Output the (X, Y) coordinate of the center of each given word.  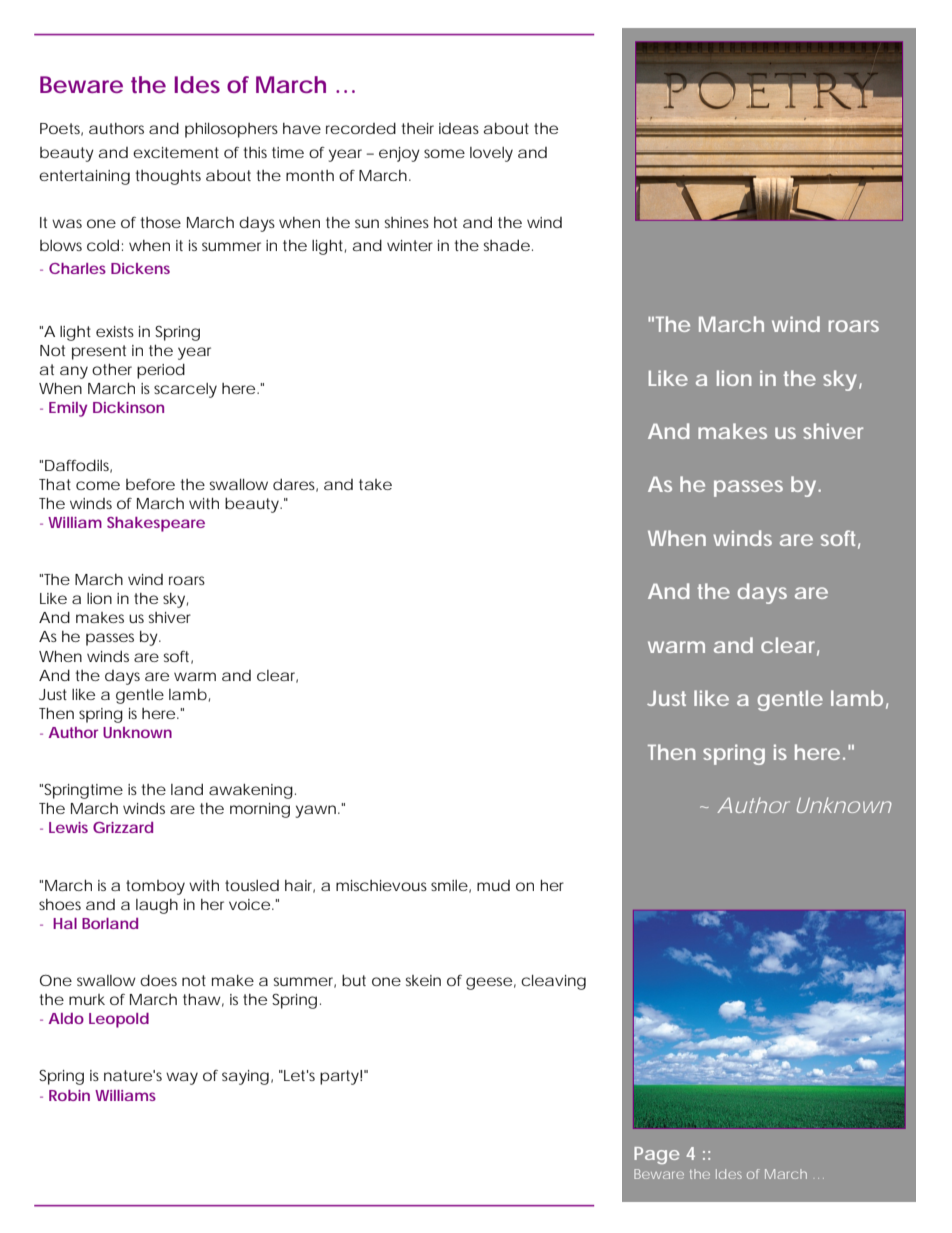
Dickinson (128, 407)
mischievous (381, 885)
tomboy (155, 887)
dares (295, 485)
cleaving (553, 982)
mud (493, 885)
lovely (491, 154)
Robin (69, 1095)
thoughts (168, 177)
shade (506, 245)
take (375, 484)
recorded (361, 128)
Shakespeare (156, 524)
